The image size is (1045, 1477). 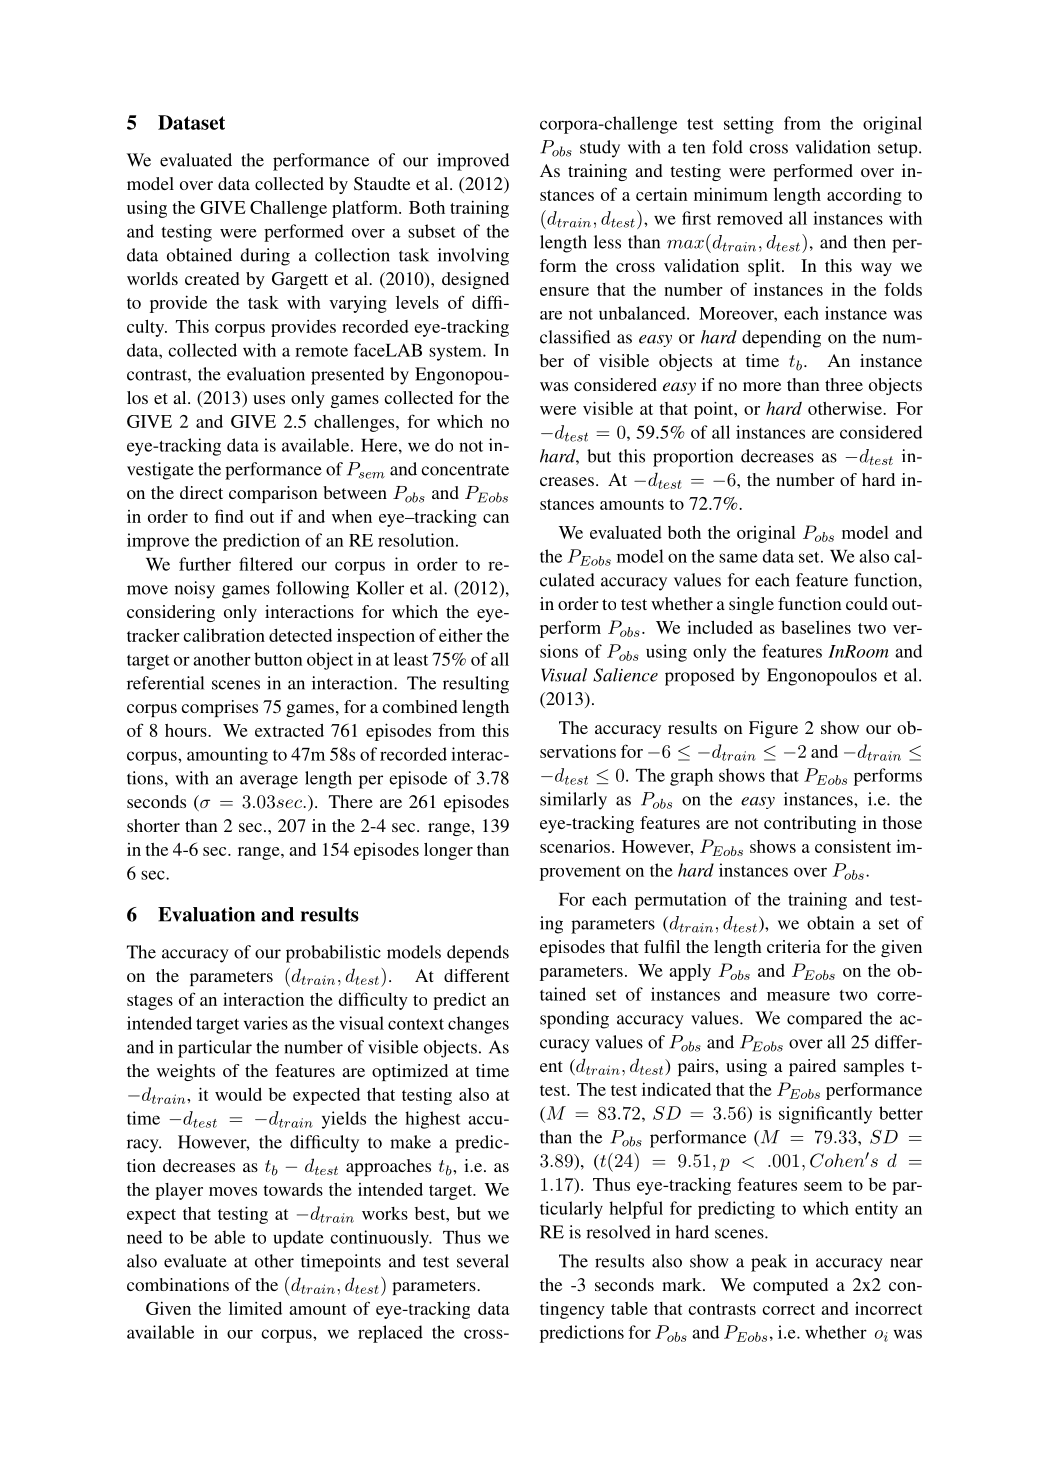 I want to click on limited, so click(x=255, y=1308).
